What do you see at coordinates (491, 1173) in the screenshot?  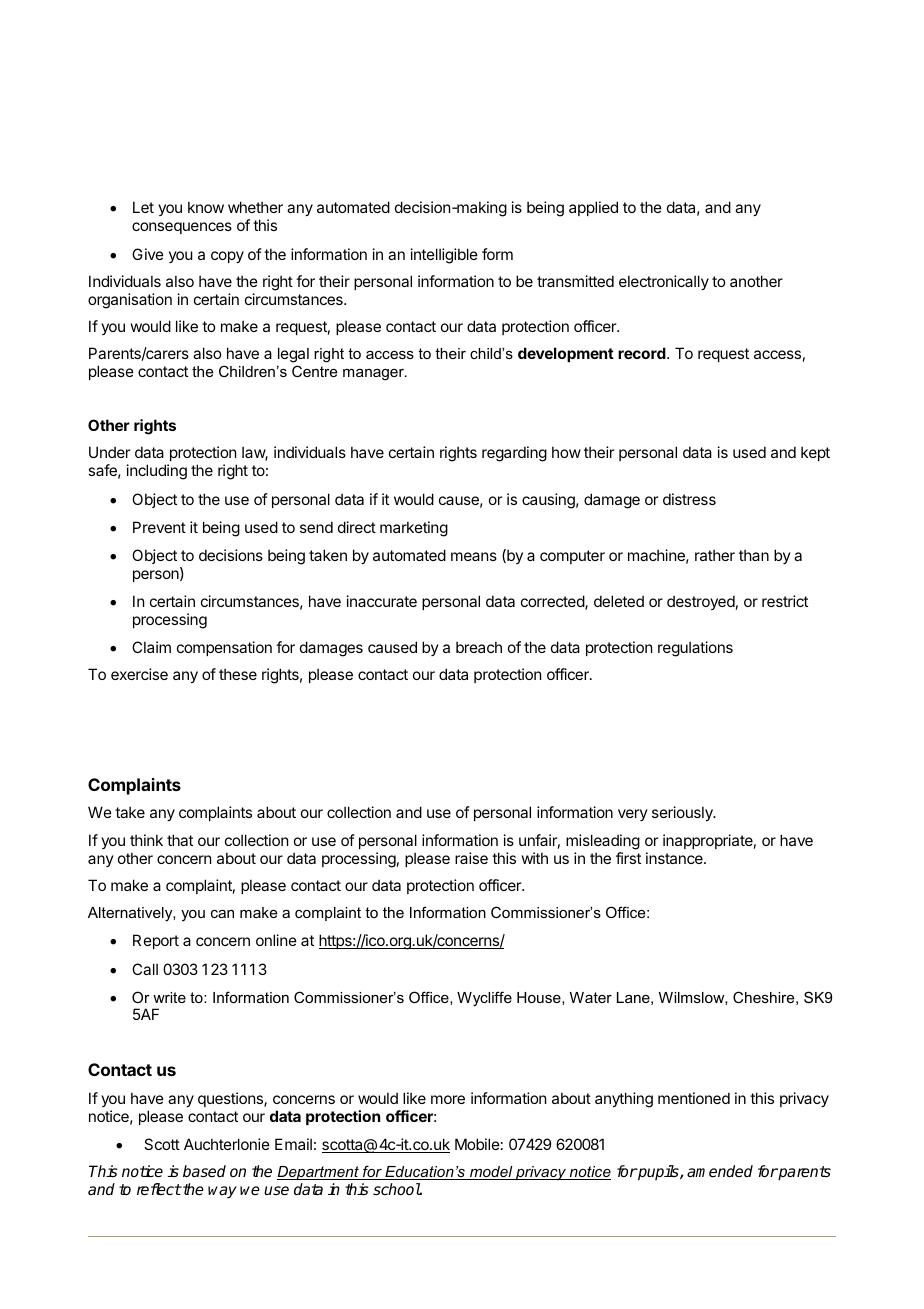 I see `model` at bounding box center [491, 1173].
